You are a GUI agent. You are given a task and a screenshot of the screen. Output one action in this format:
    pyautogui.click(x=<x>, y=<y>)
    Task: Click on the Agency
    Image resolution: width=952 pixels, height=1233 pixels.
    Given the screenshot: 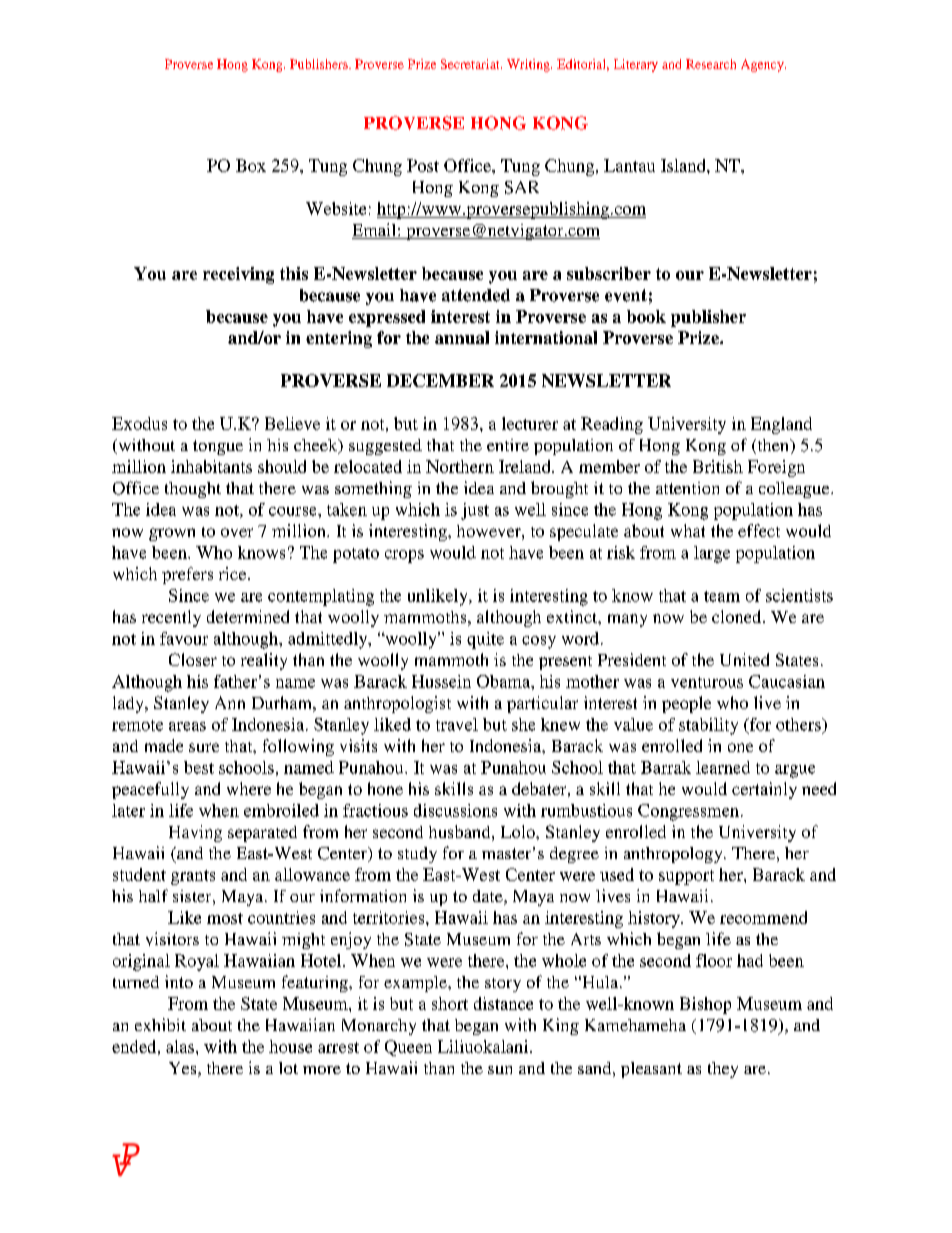 What is the action you would take?
    pyautogui.click(x=763, y=65)
